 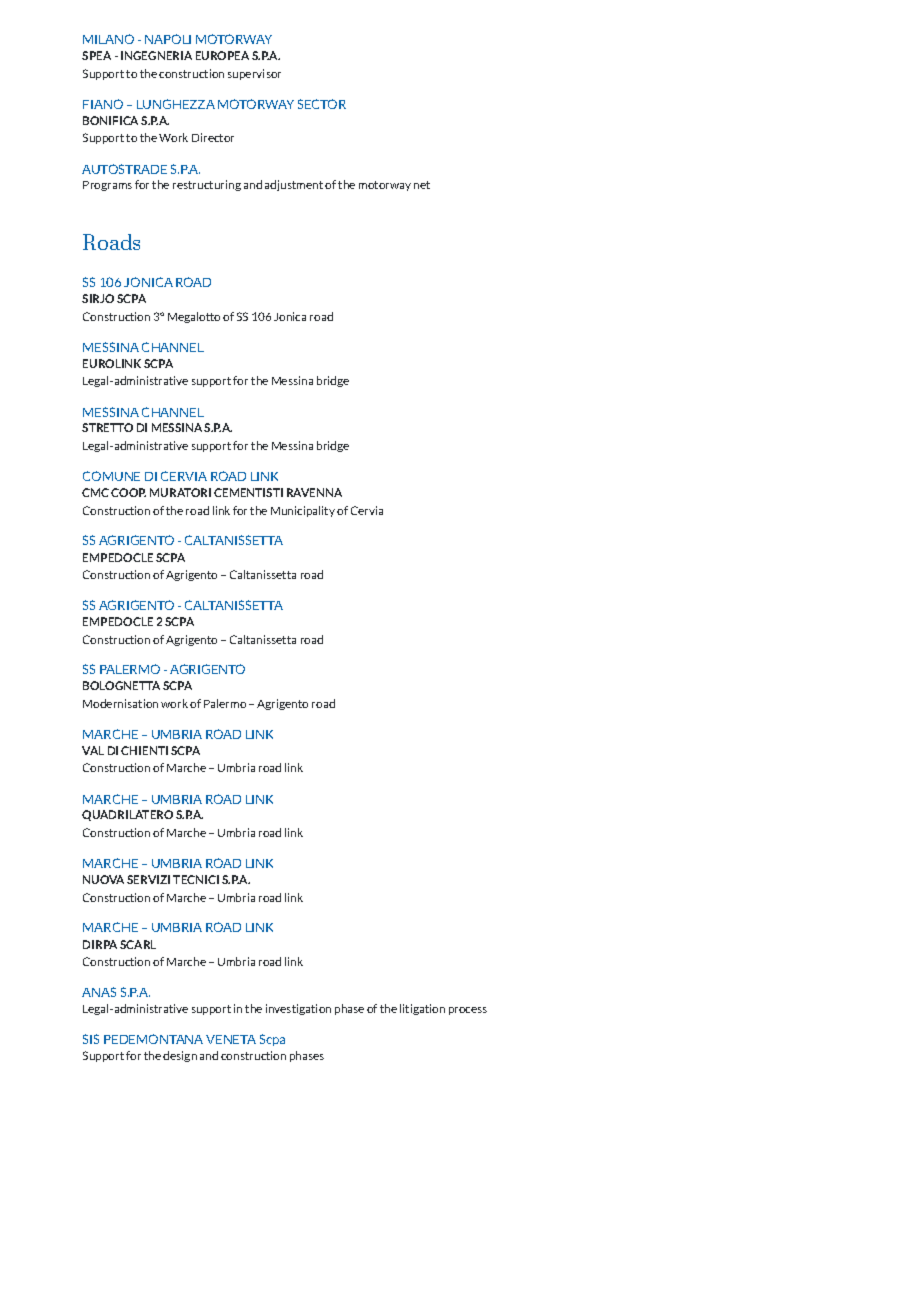 I want to click on COOP, so click(x=128, y=492).
